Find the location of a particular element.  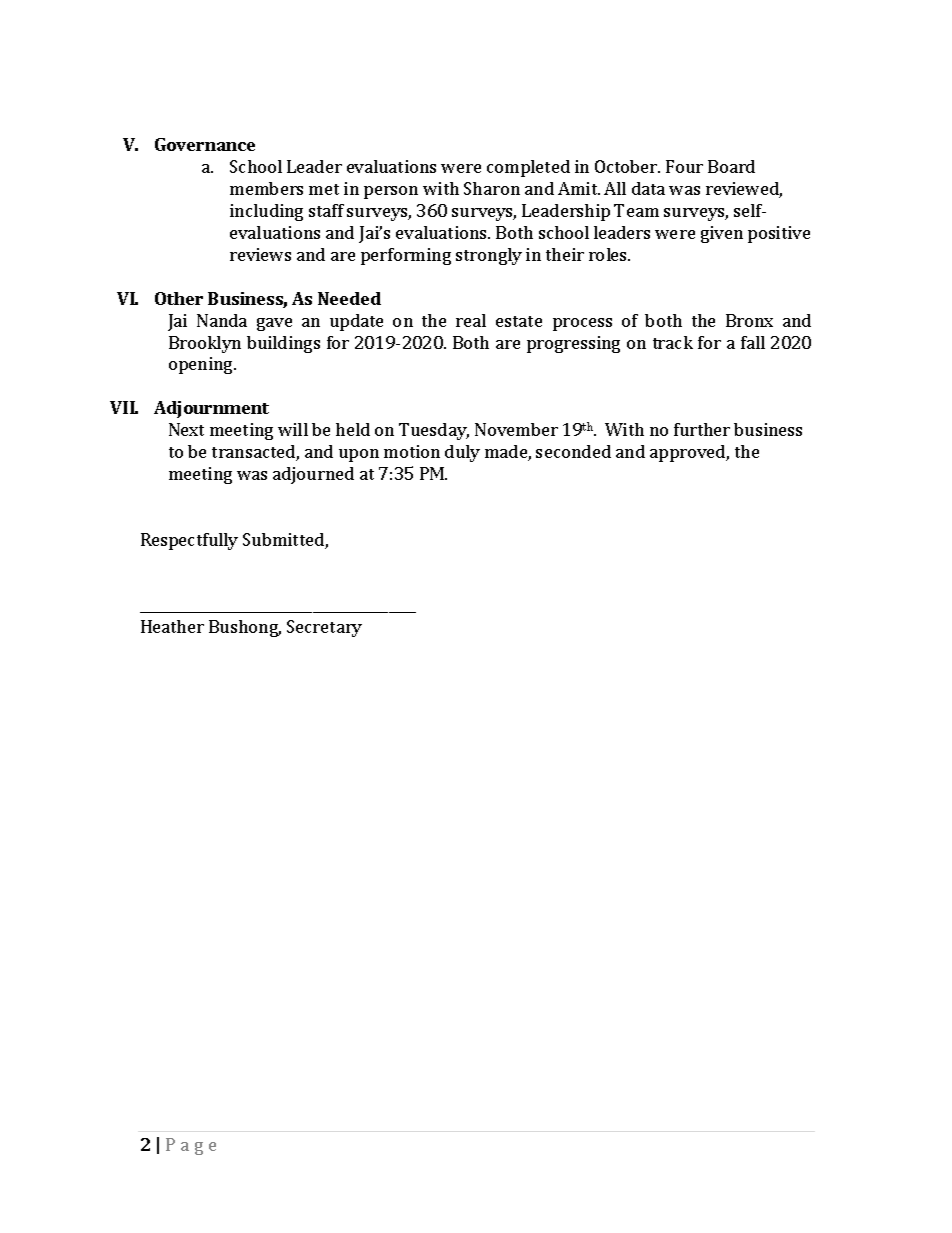

further is located at coordinates (702, 429).
